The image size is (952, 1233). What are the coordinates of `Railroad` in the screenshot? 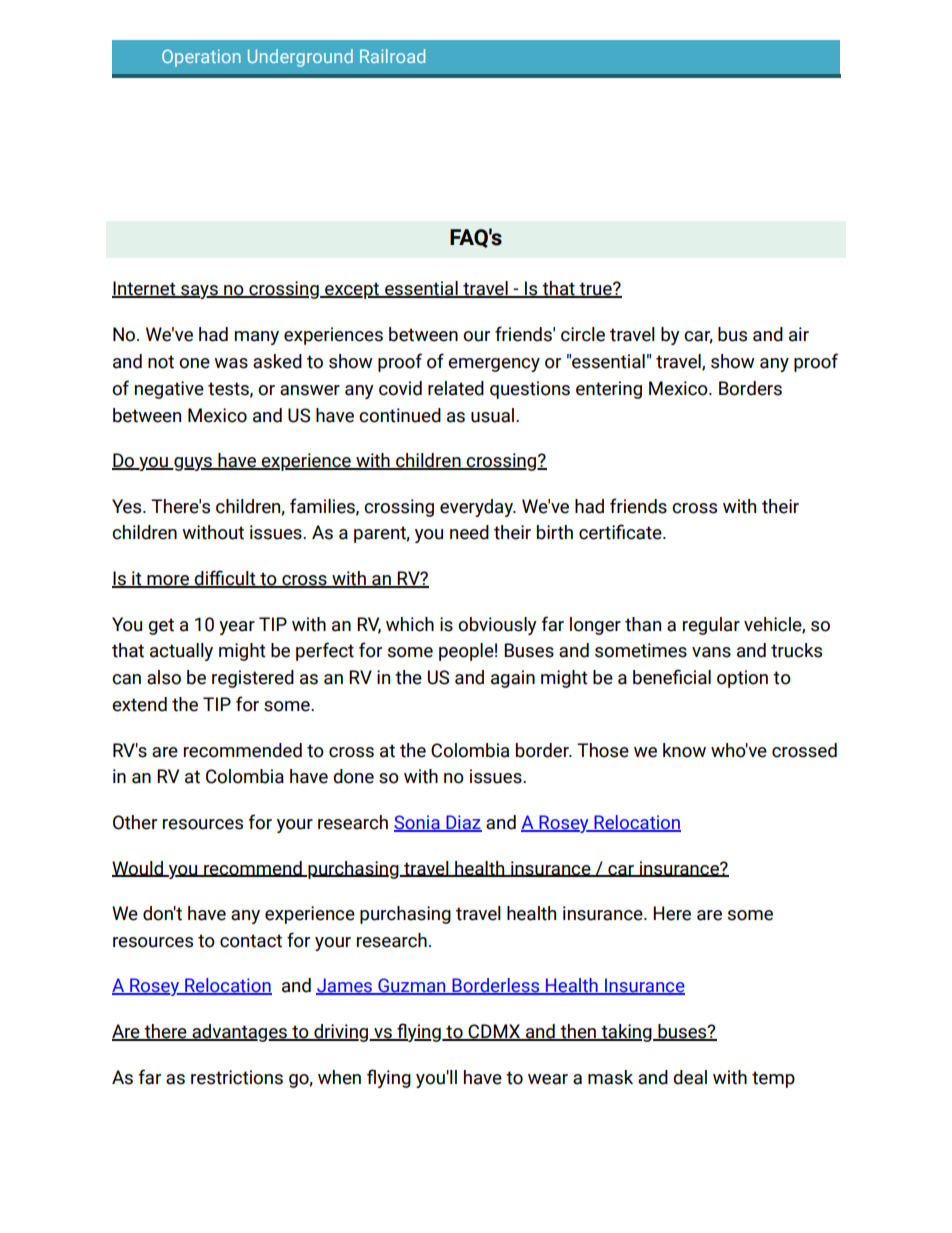 It's located at (392, 56).
